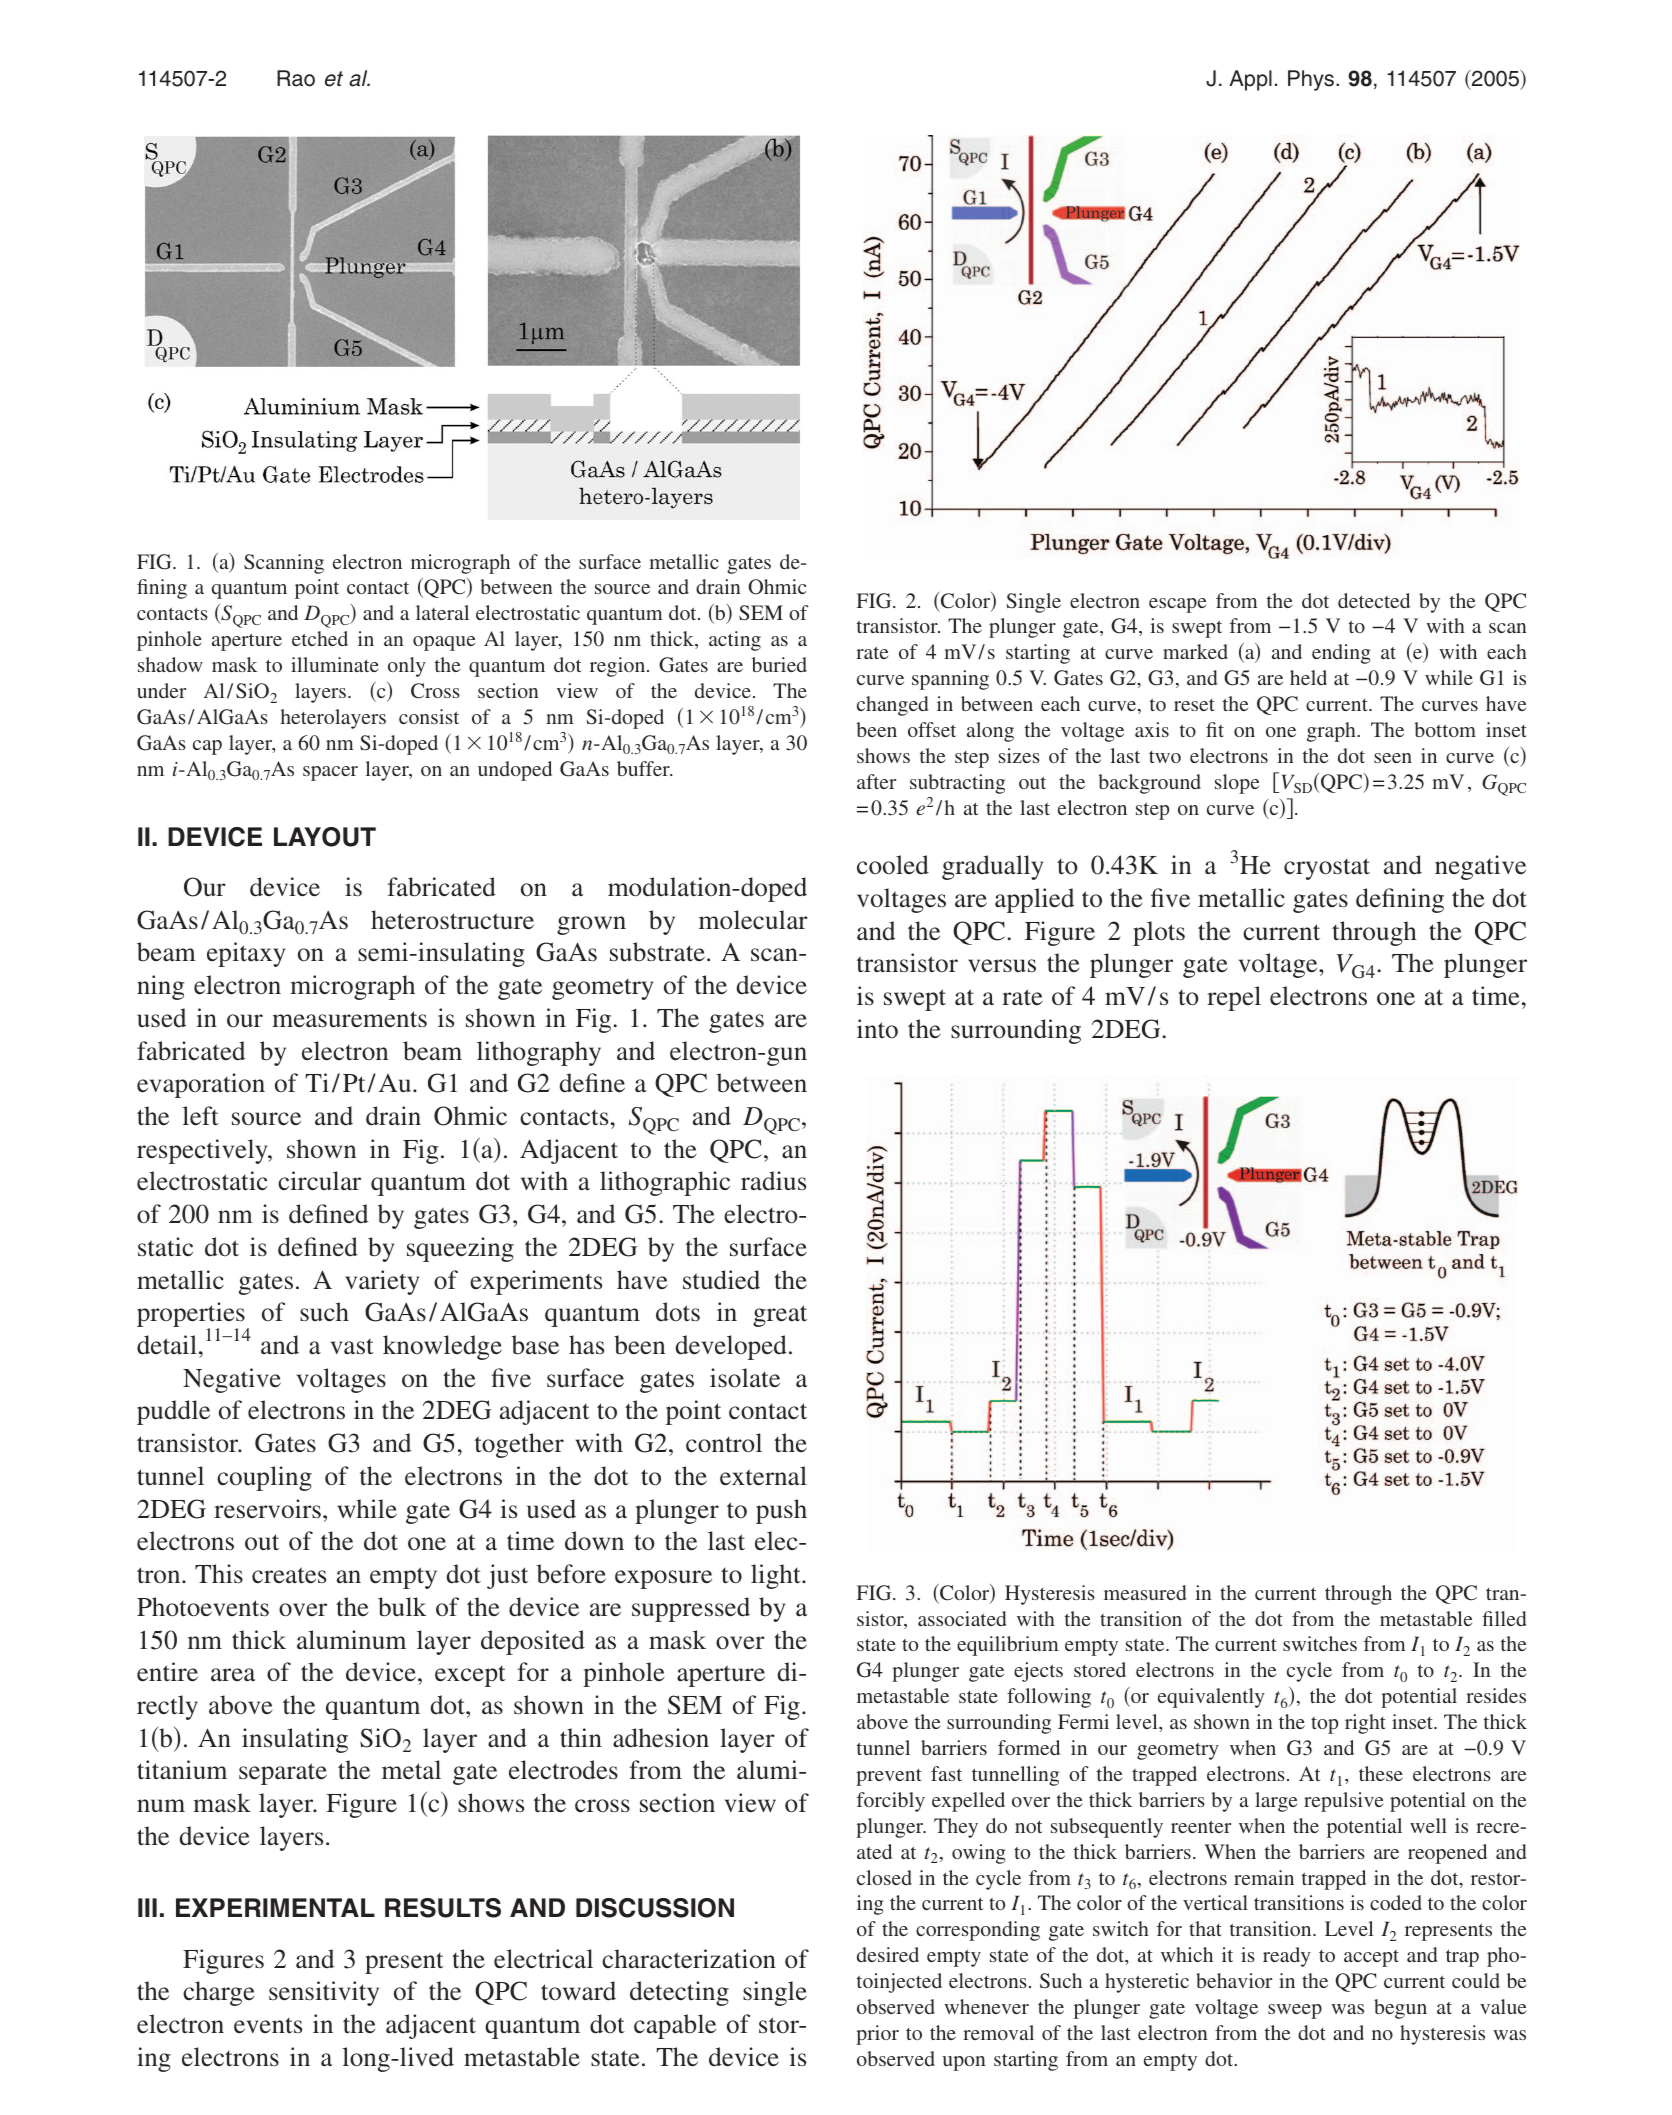 Image resolution: width=1672 pixels, height=2115 pixels. Describe the element at coordinates (1312, 80) in the screenshot. I see `Phys` at that location.
